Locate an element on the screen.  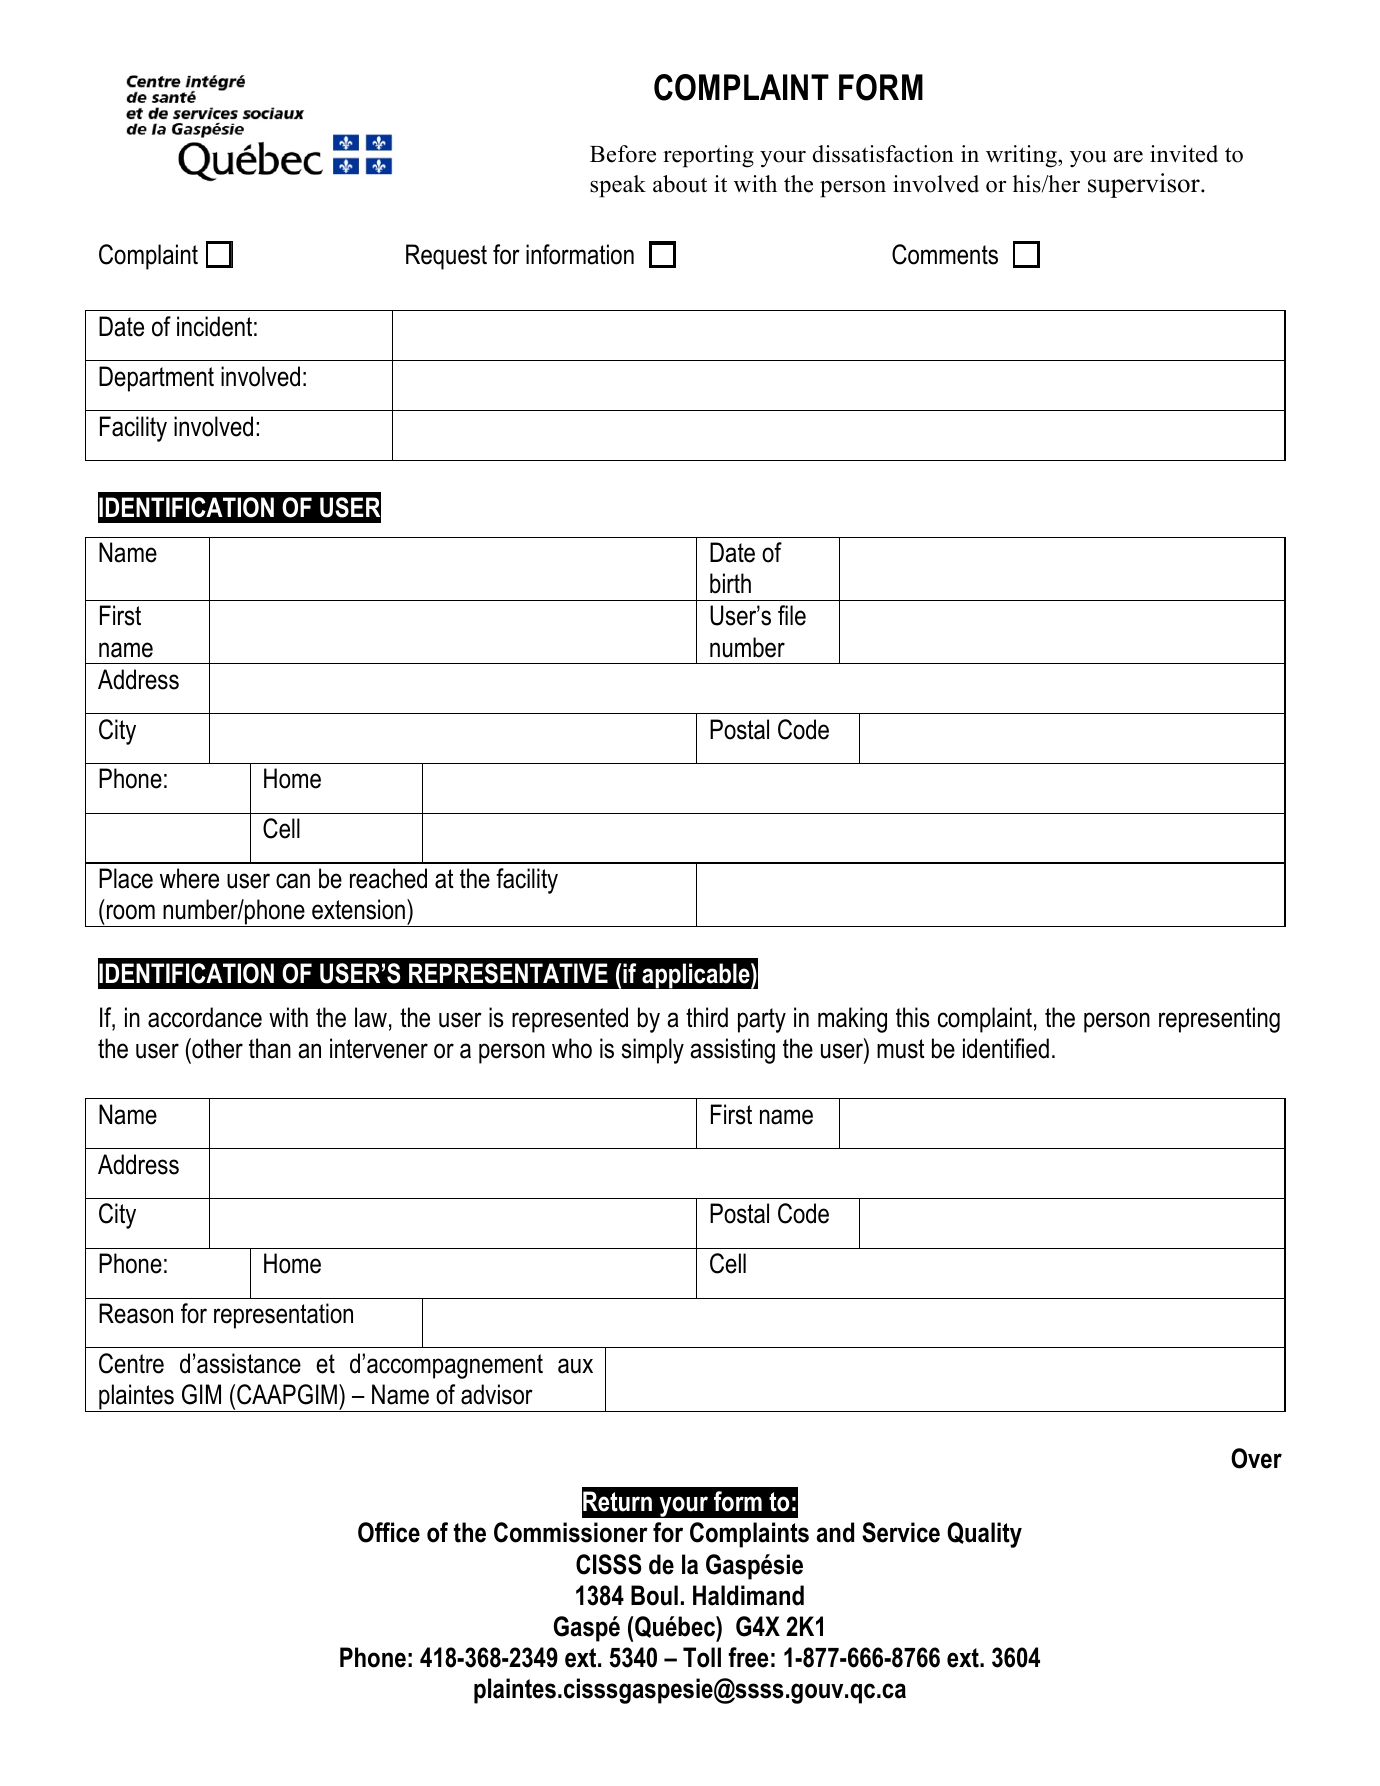
about is located at coordinates (680, 184).
